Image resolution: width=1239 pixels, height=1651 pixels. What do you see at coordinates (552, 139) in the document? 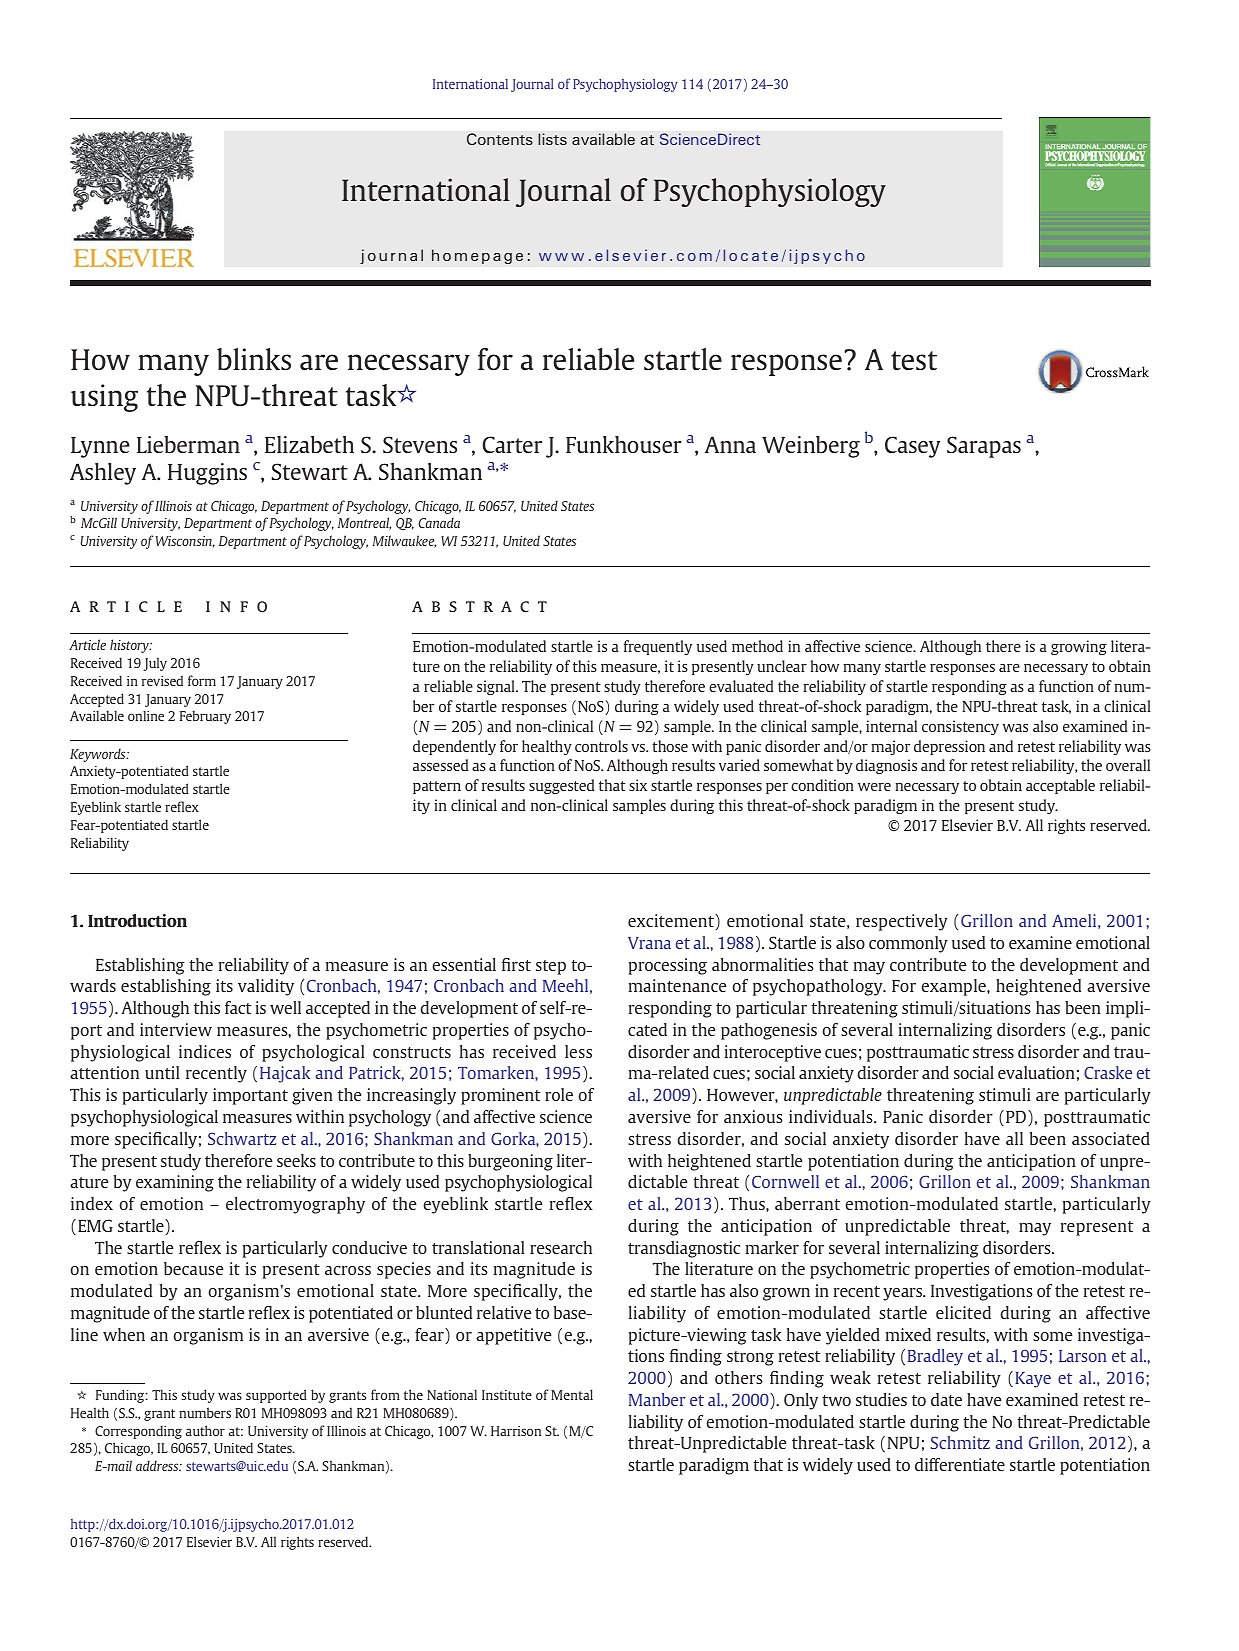
I see `lists` at bounding box center [552, 139].
